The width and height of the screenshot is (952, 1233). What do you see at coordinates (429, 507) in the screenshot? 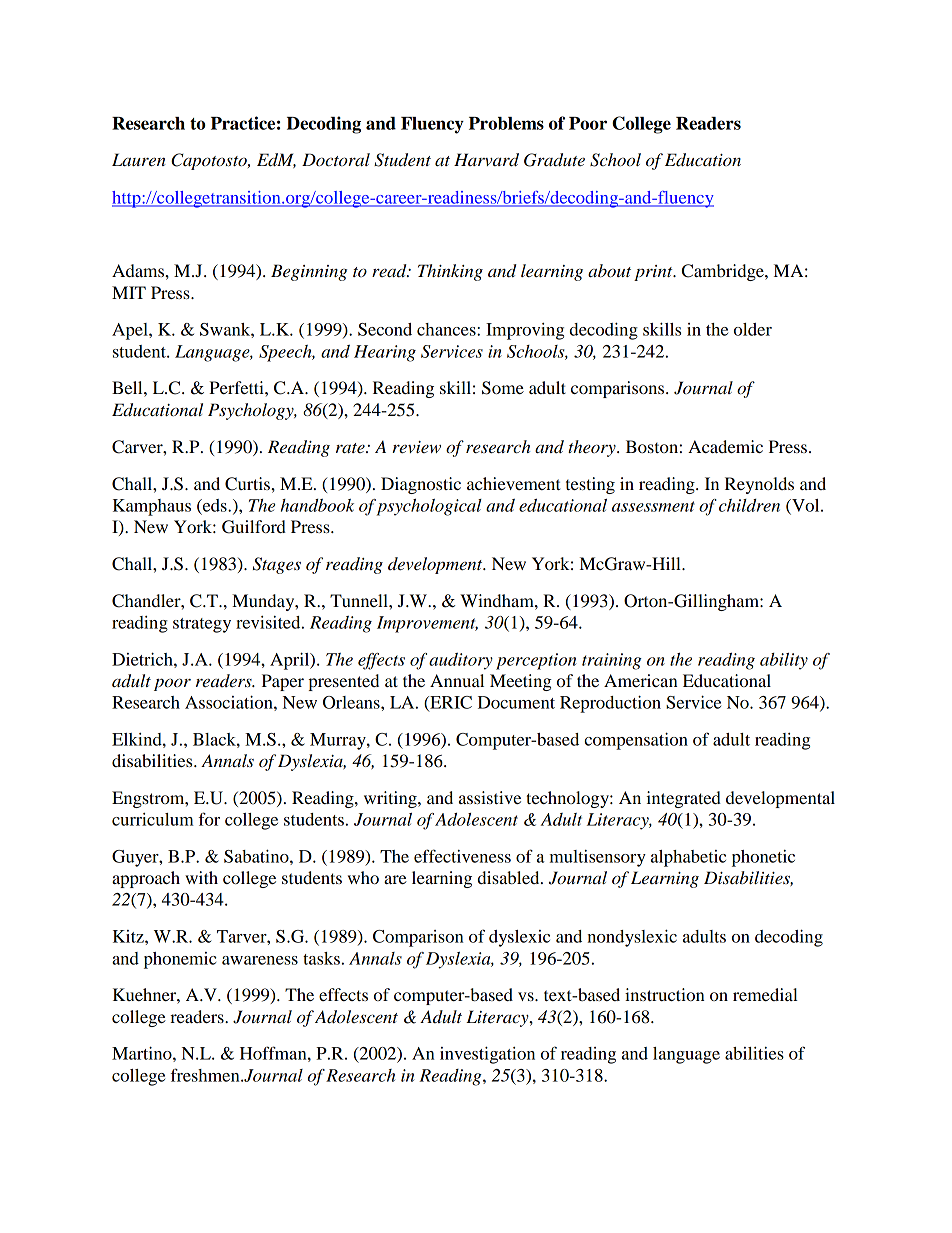
I see `psychological` at bounding box center [429, 507].
